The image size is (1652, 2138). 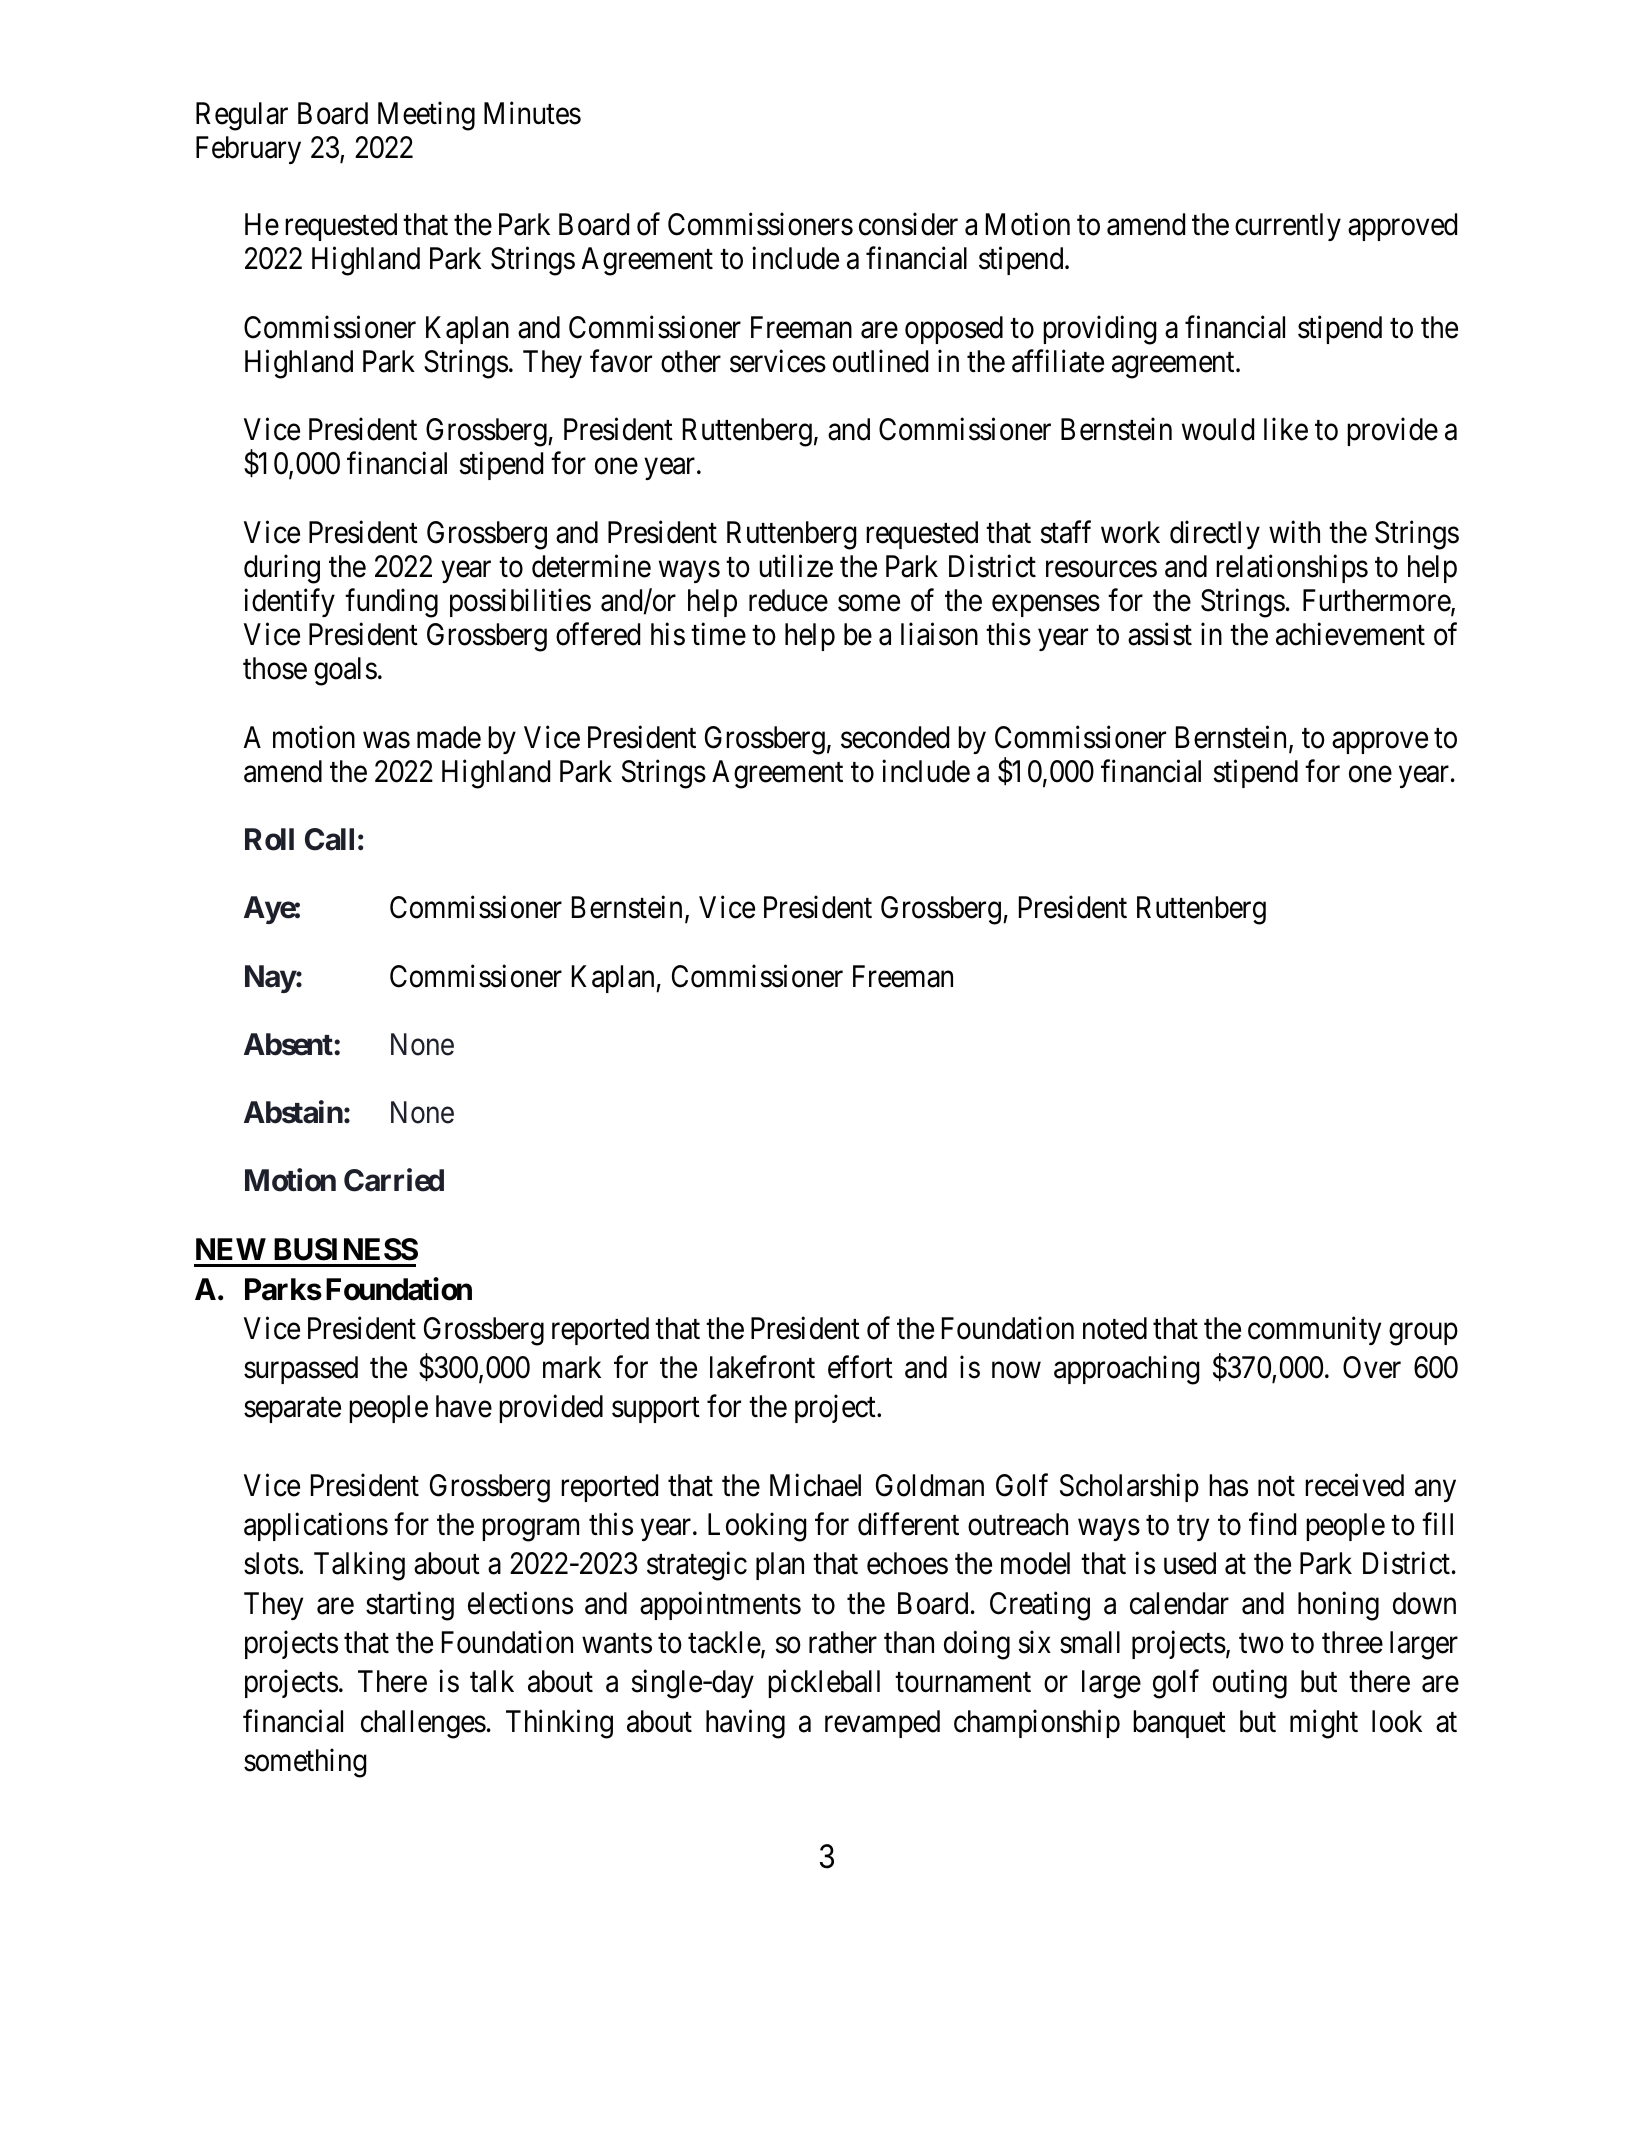 What do you see at coordinates (391, 603) in the image?
I see `funding` at bounding box center [391, 603].
